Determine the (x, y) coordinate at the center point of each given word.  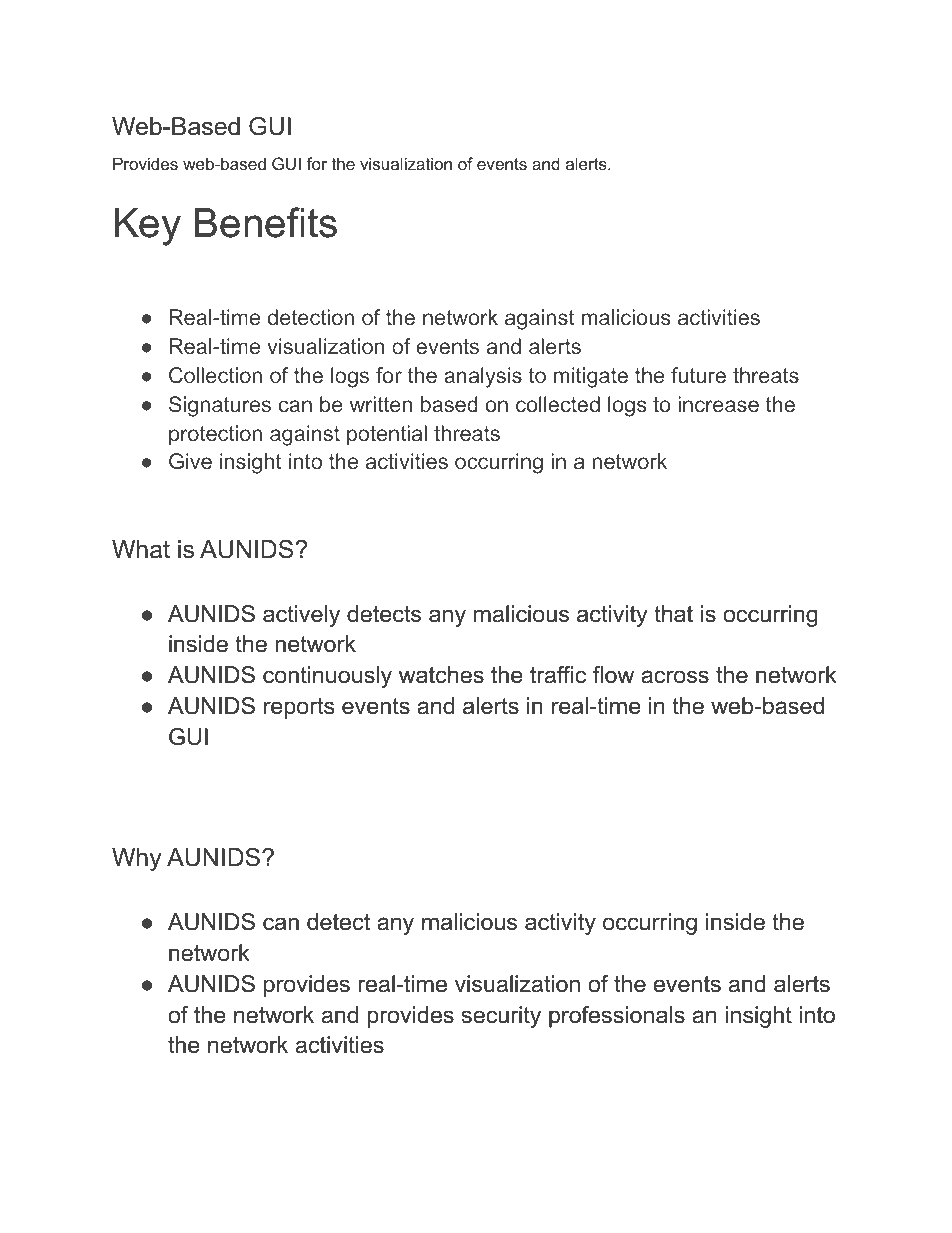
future (698, 375)
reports (299, 708)
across (675, 677)
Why (137, 860)
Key (148, 227)
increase (718, 404)
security (501, 1017)
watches (441, 675)
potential (387, 435)
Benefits (266, 222)
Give (190, 461)
